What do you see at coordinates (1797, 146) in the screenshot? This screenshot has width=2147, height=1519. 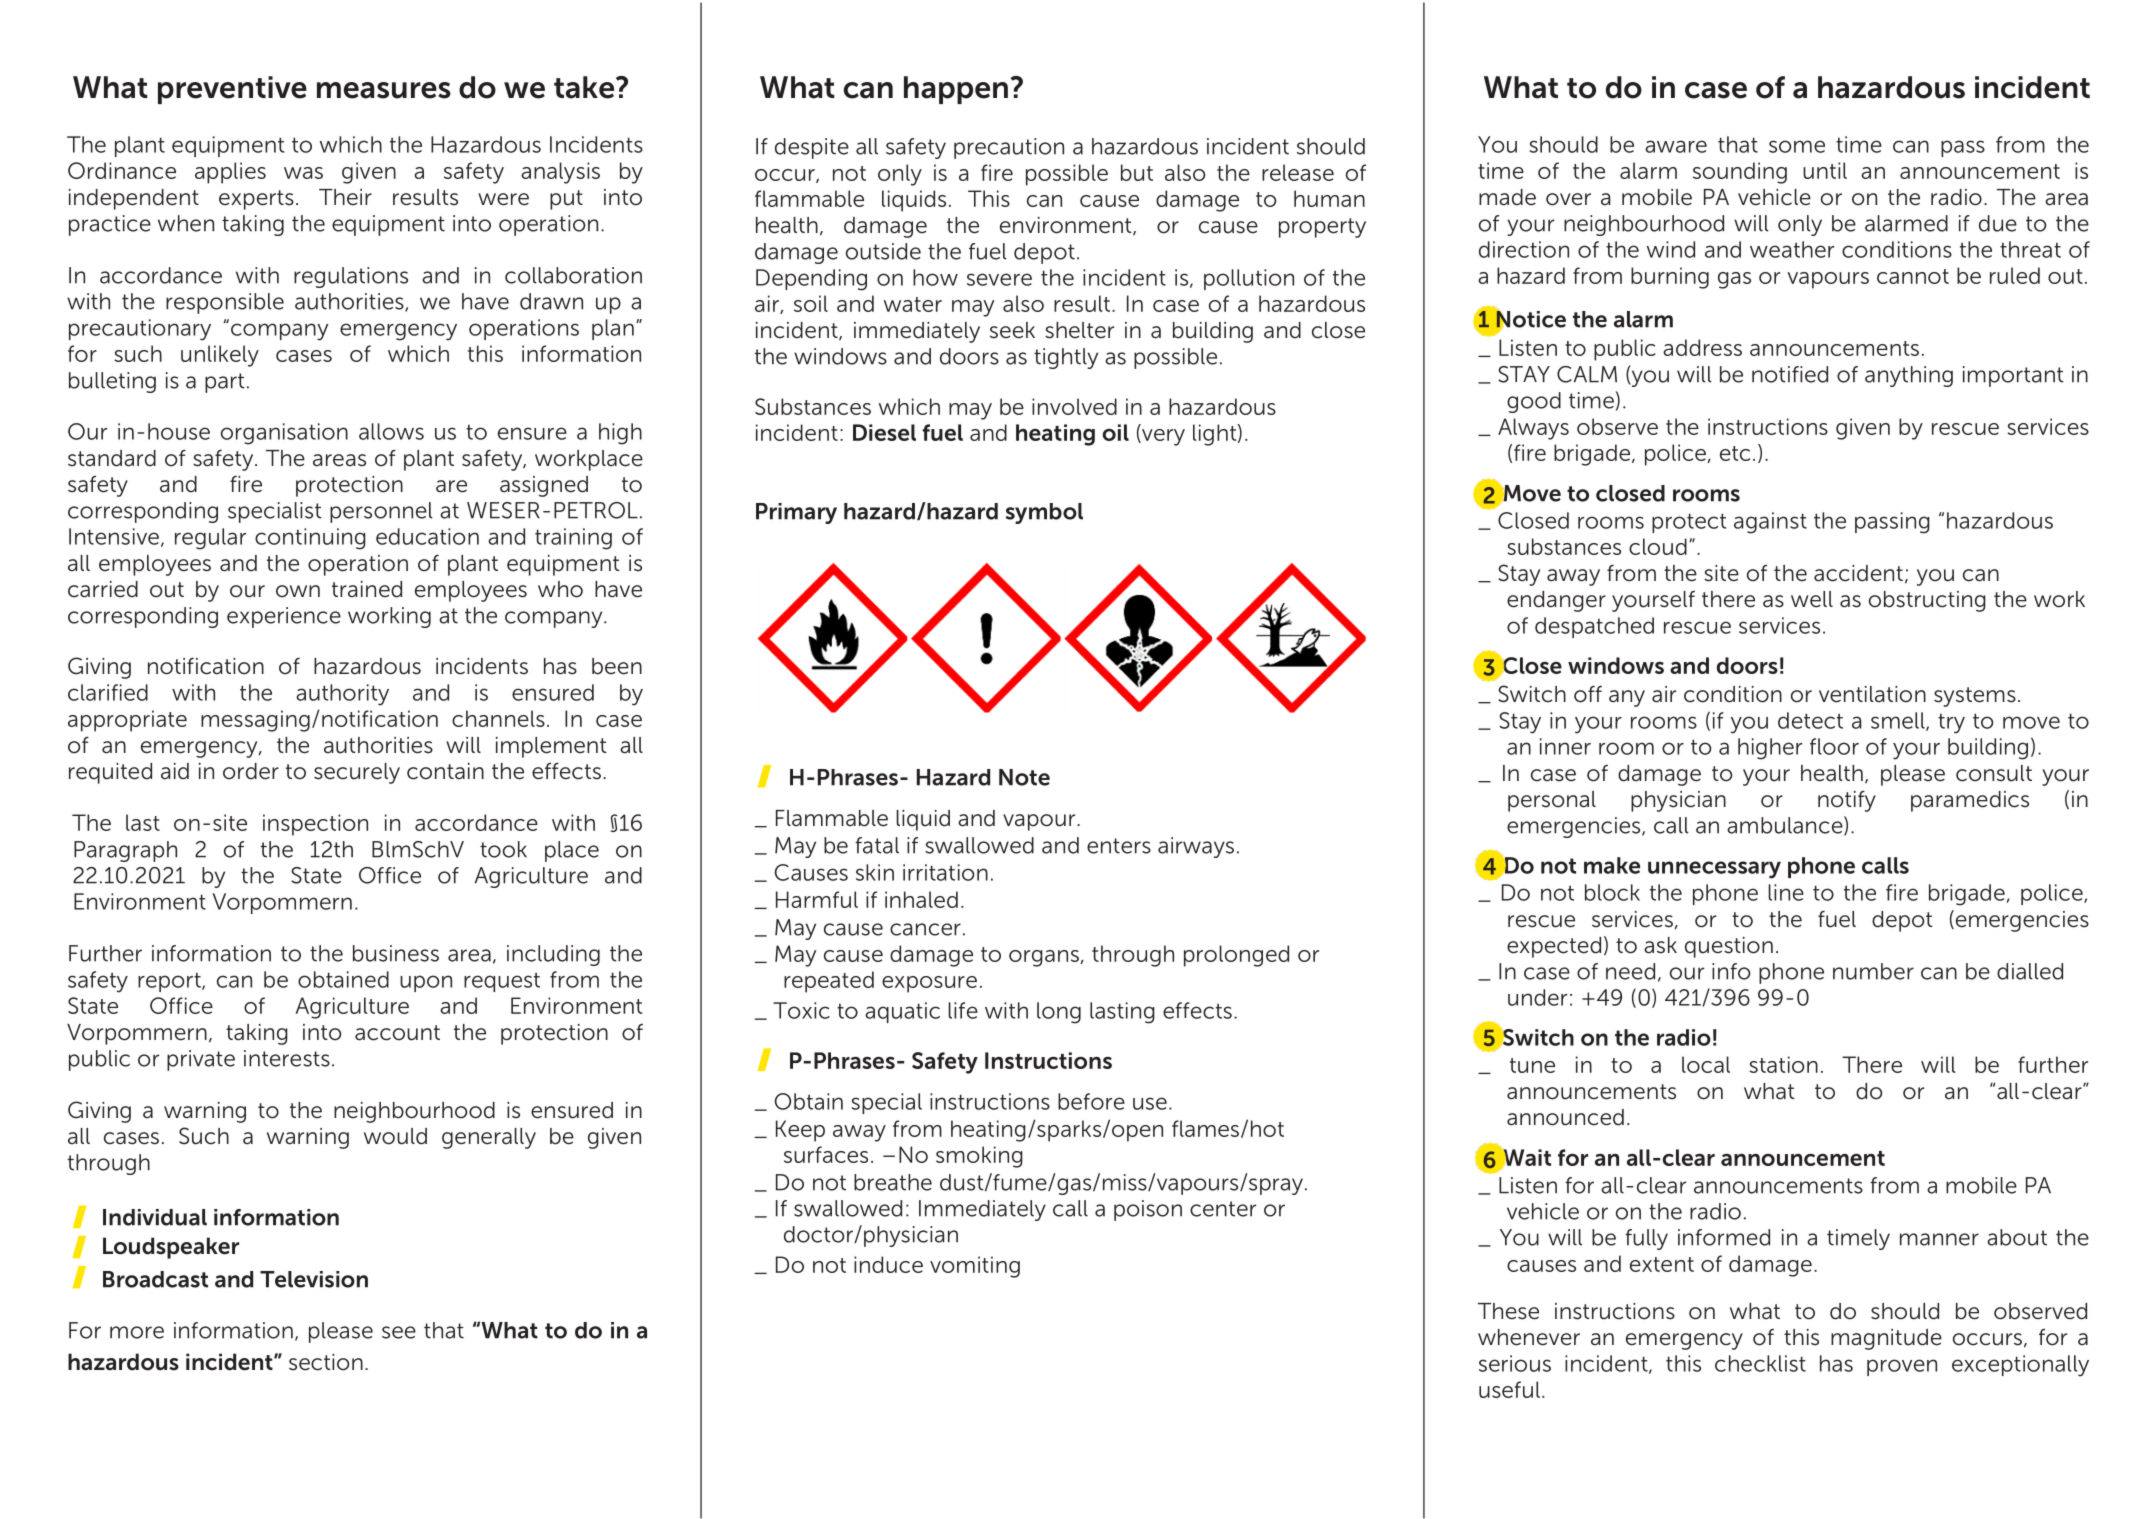 I see `some` at bounding box center [1797, 146].
